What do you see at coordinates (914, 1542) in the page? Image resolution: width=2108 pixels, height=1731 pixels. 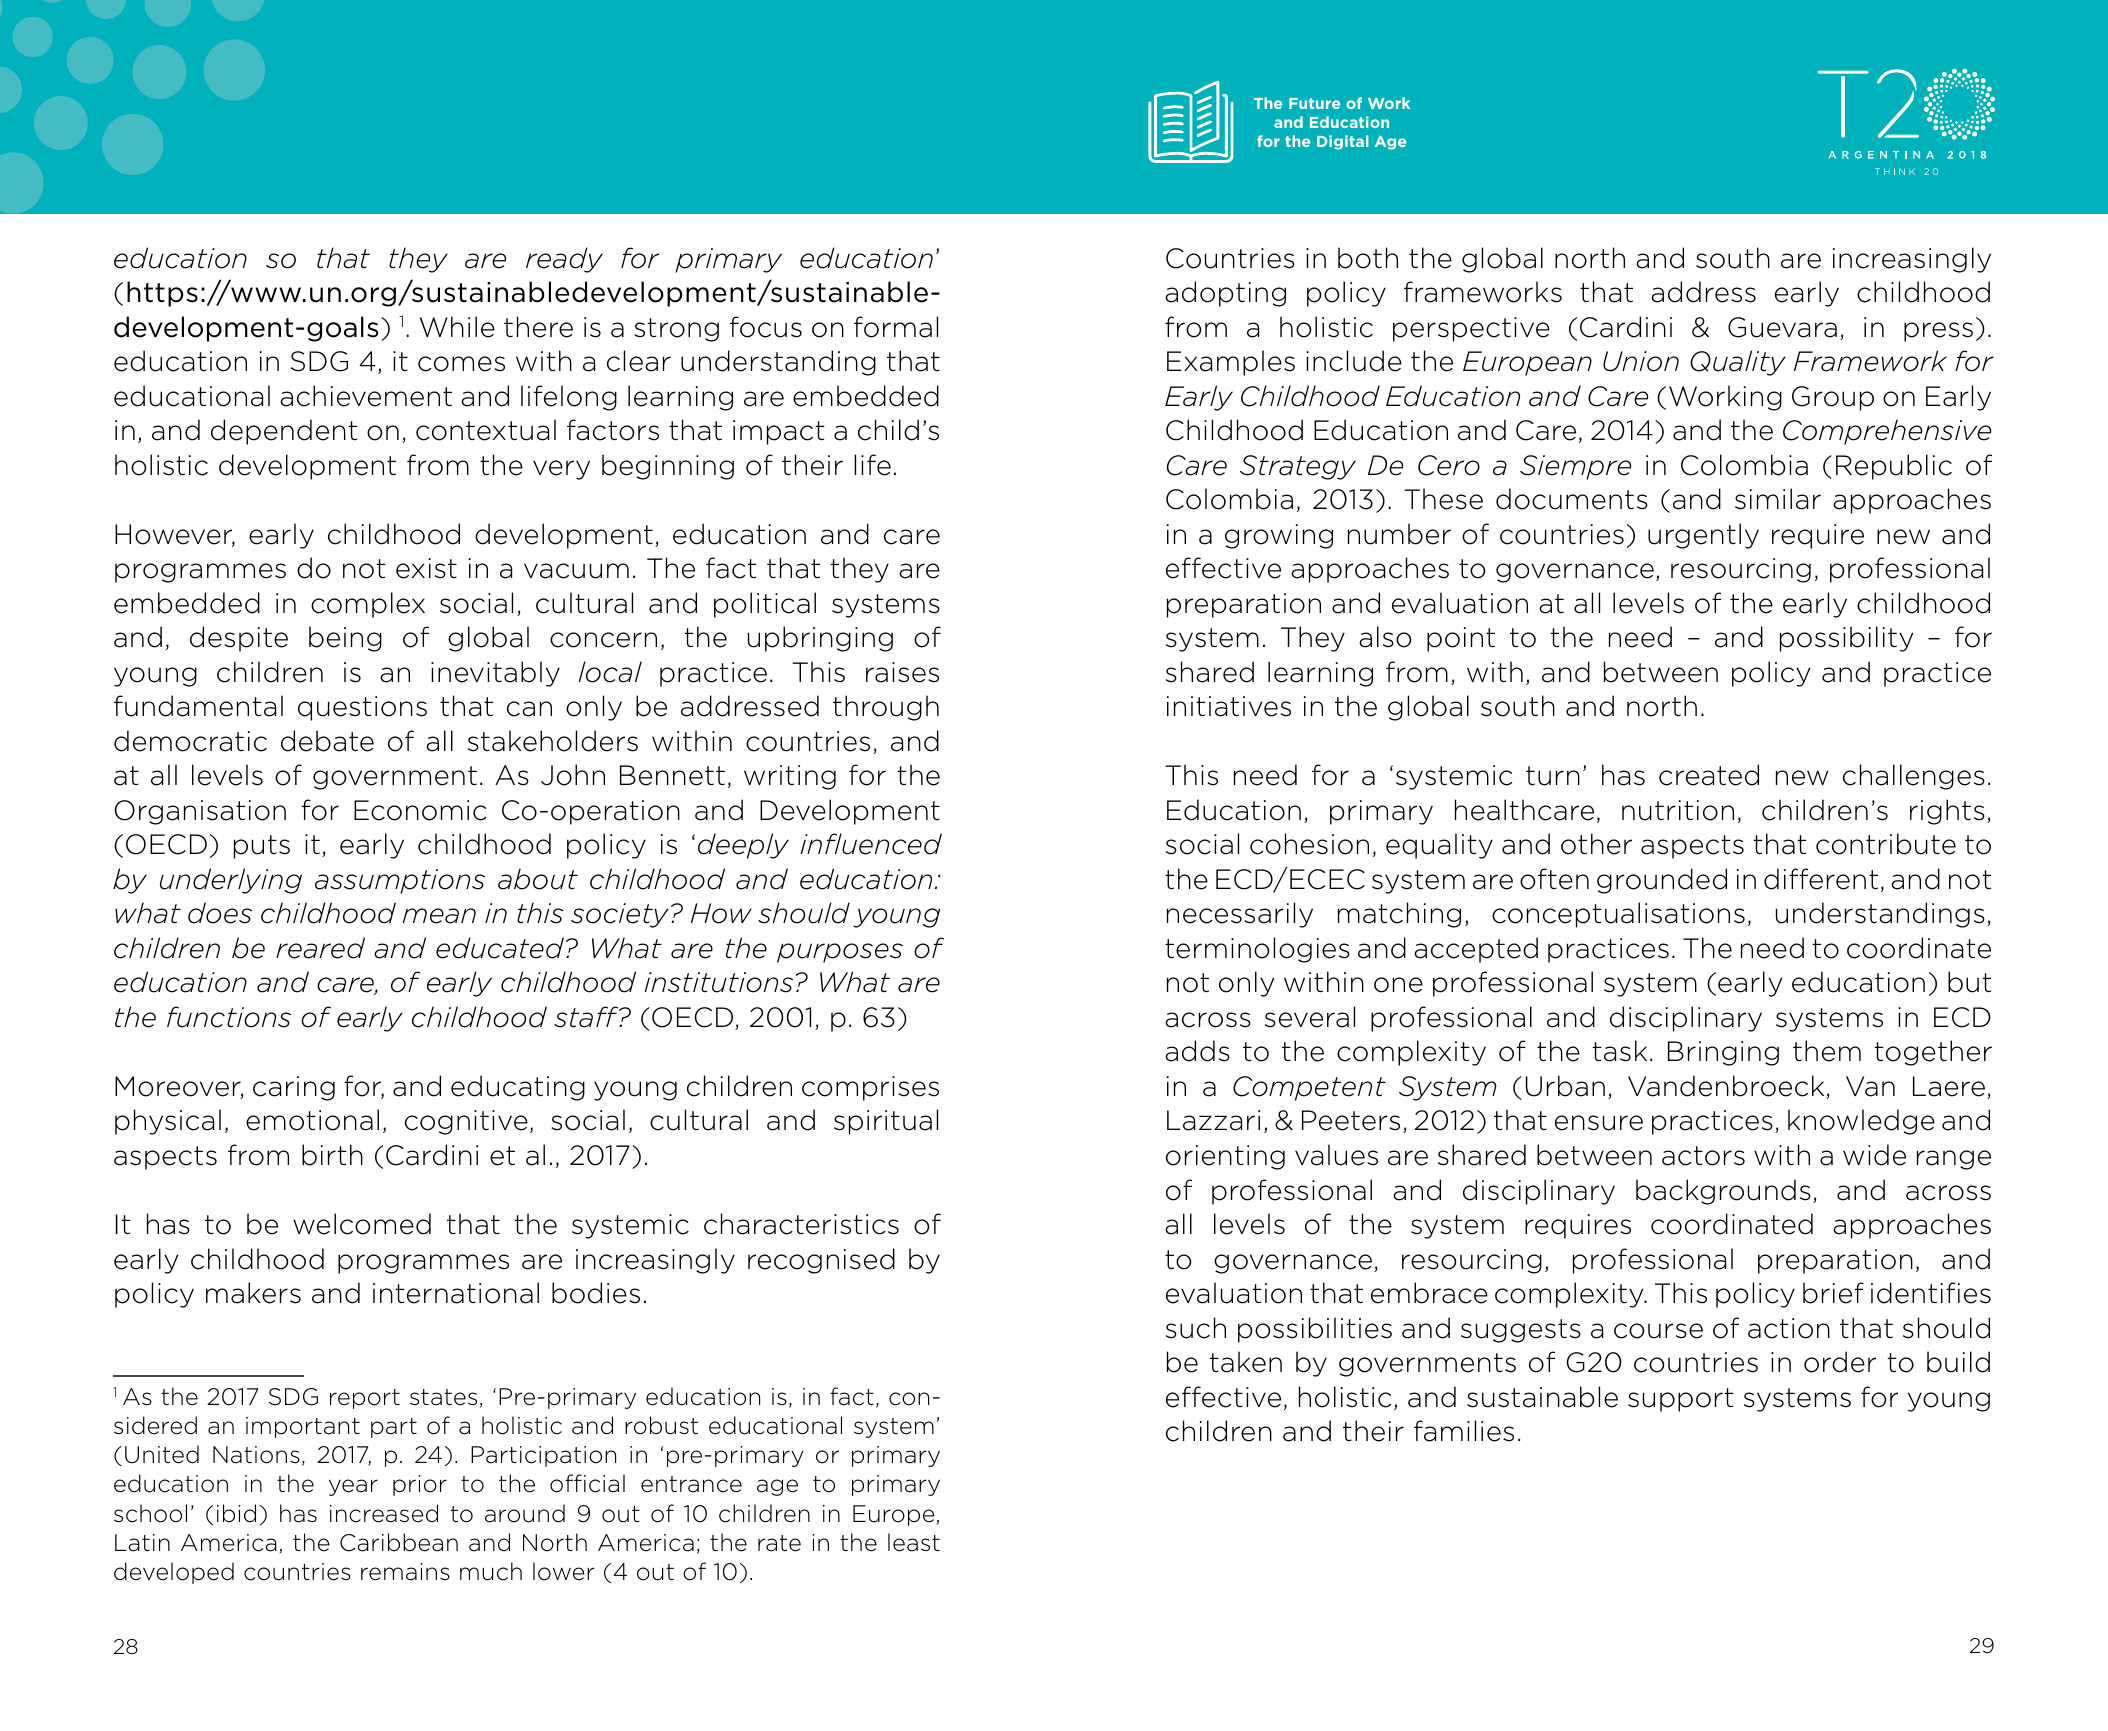 I see `least` at bounding box center [914, 1542].
